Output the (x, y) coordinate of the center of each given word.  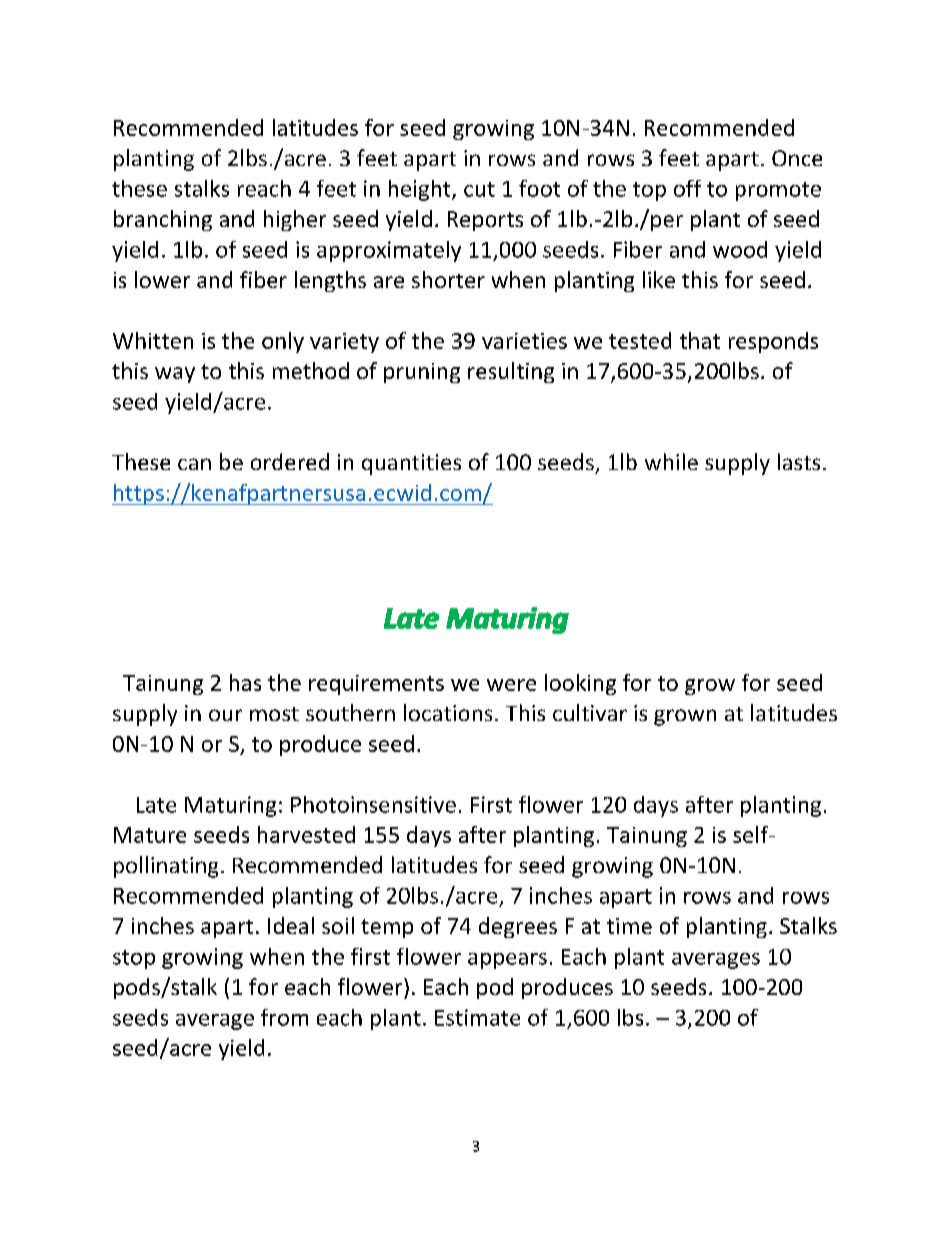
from (284, 1017)
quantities (411, 464)
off (687, 188)
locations (448, 712)
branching (163, 220)
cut (479, 189)
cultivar (590, 712)
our (225, 715)
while (671, 461)
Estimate (477, 1017)
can (194, 464)
